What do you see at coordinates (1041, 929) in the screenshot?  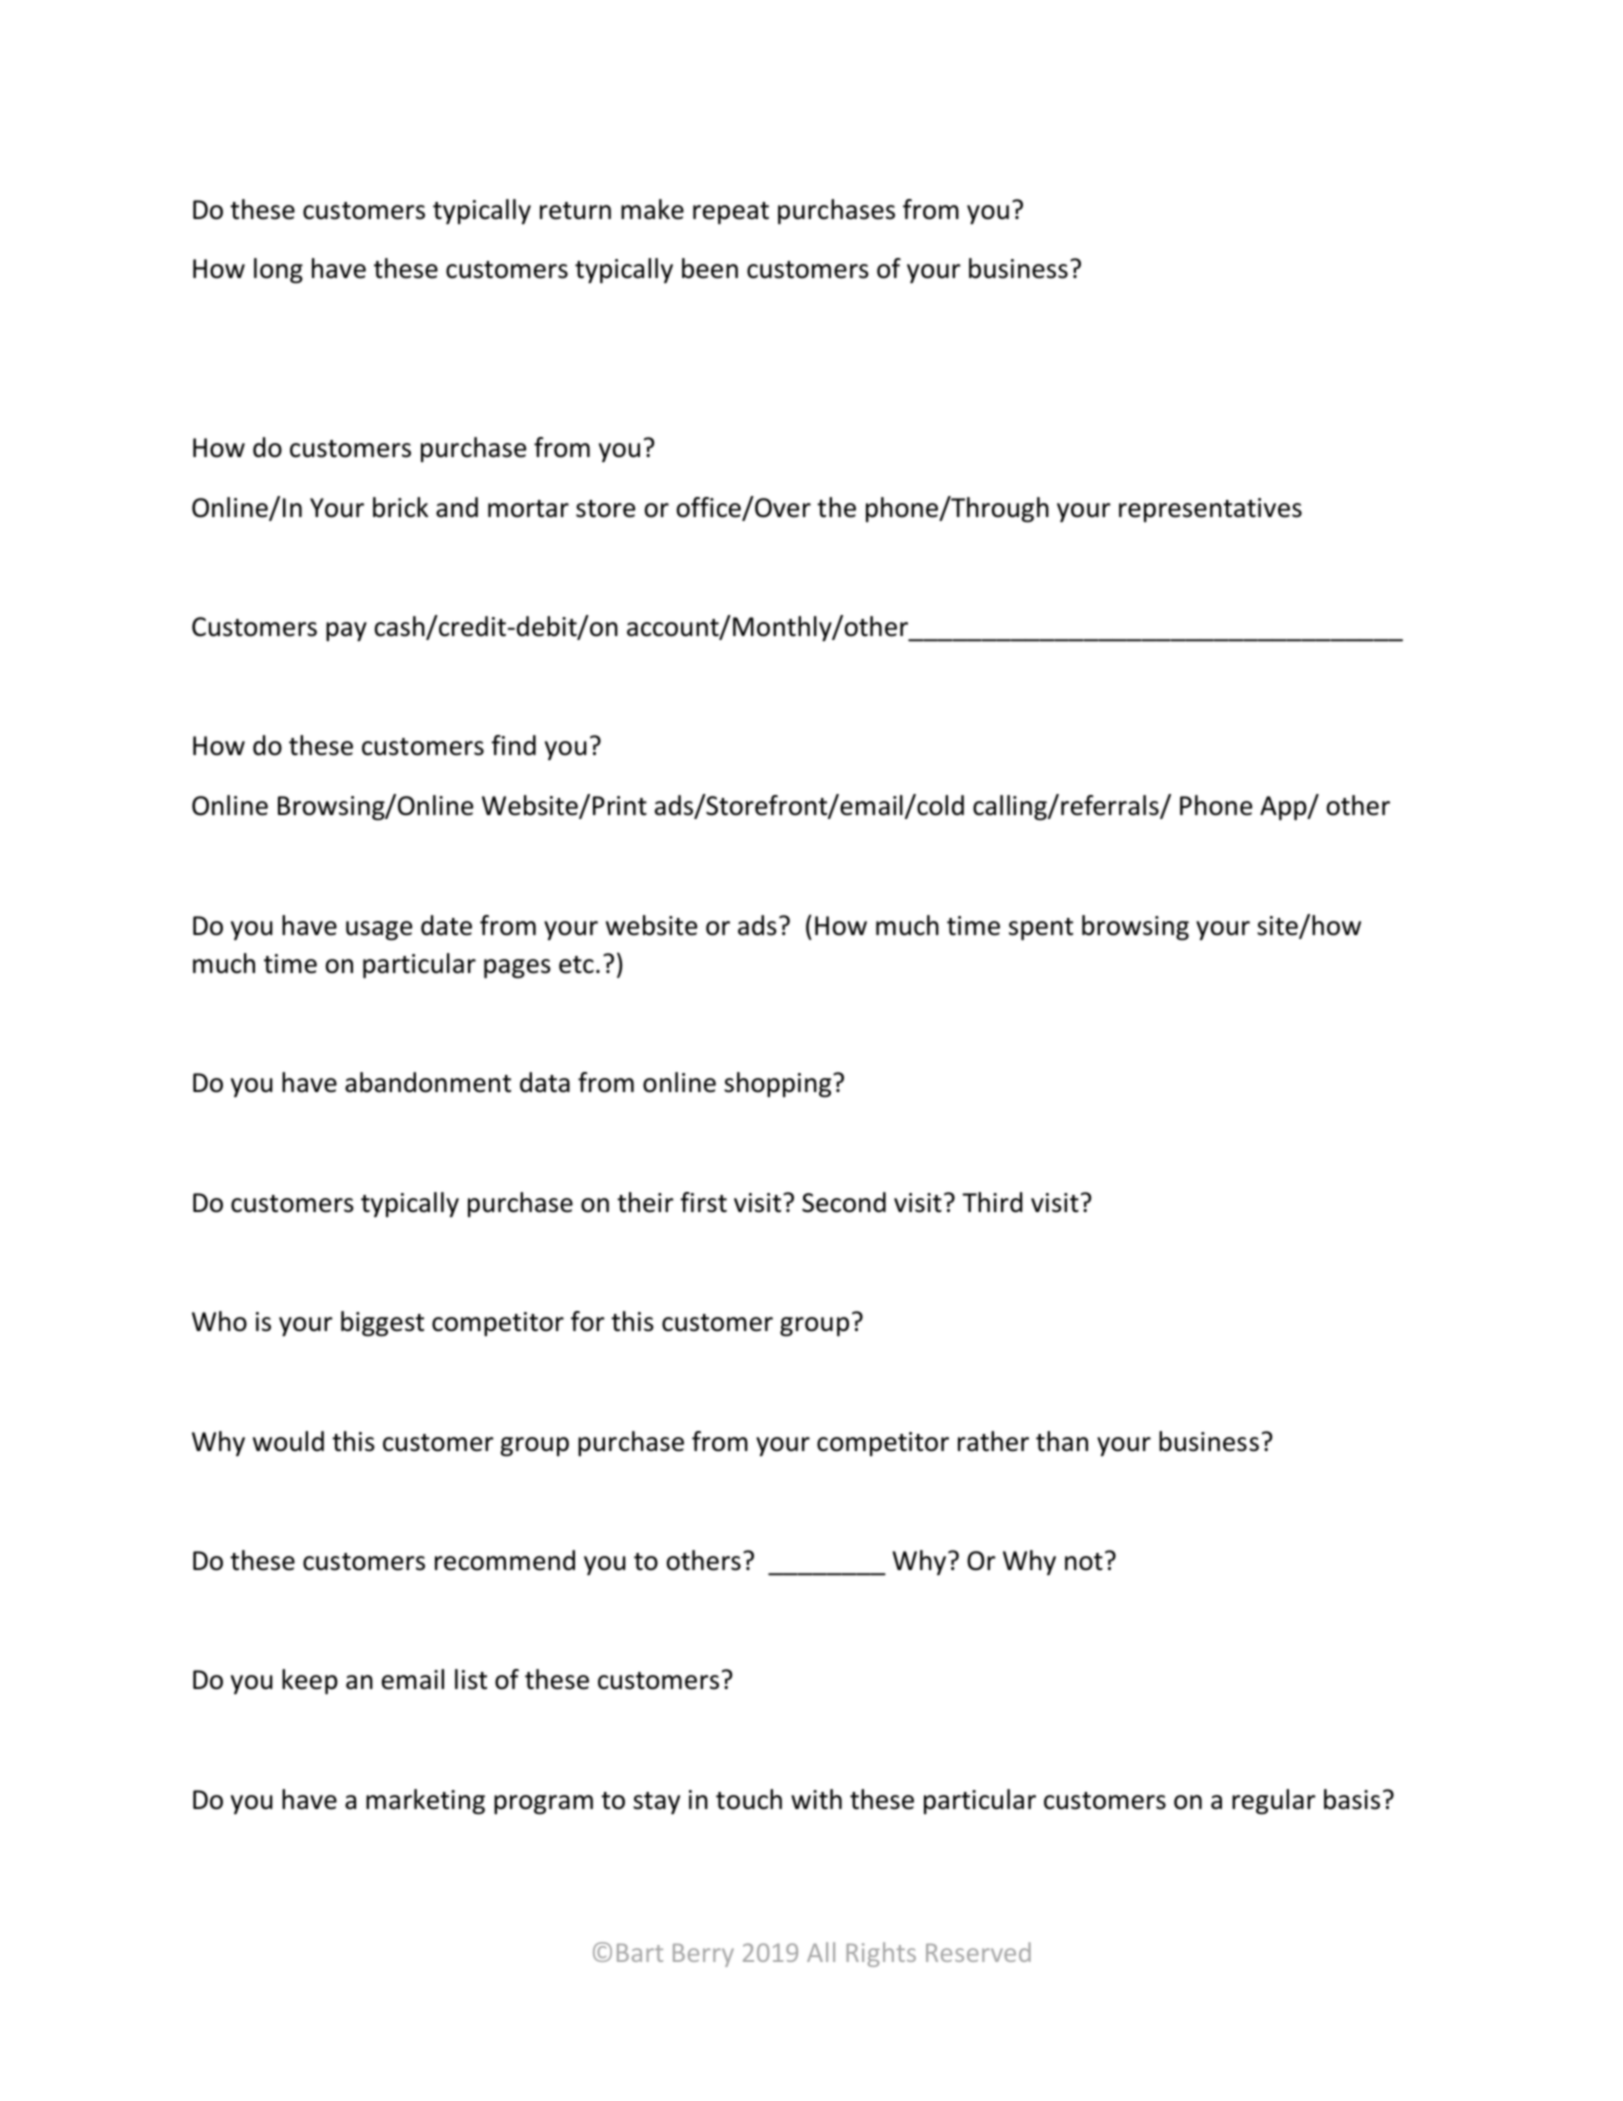 I see `spent` at bounding box center [1041, 929].
